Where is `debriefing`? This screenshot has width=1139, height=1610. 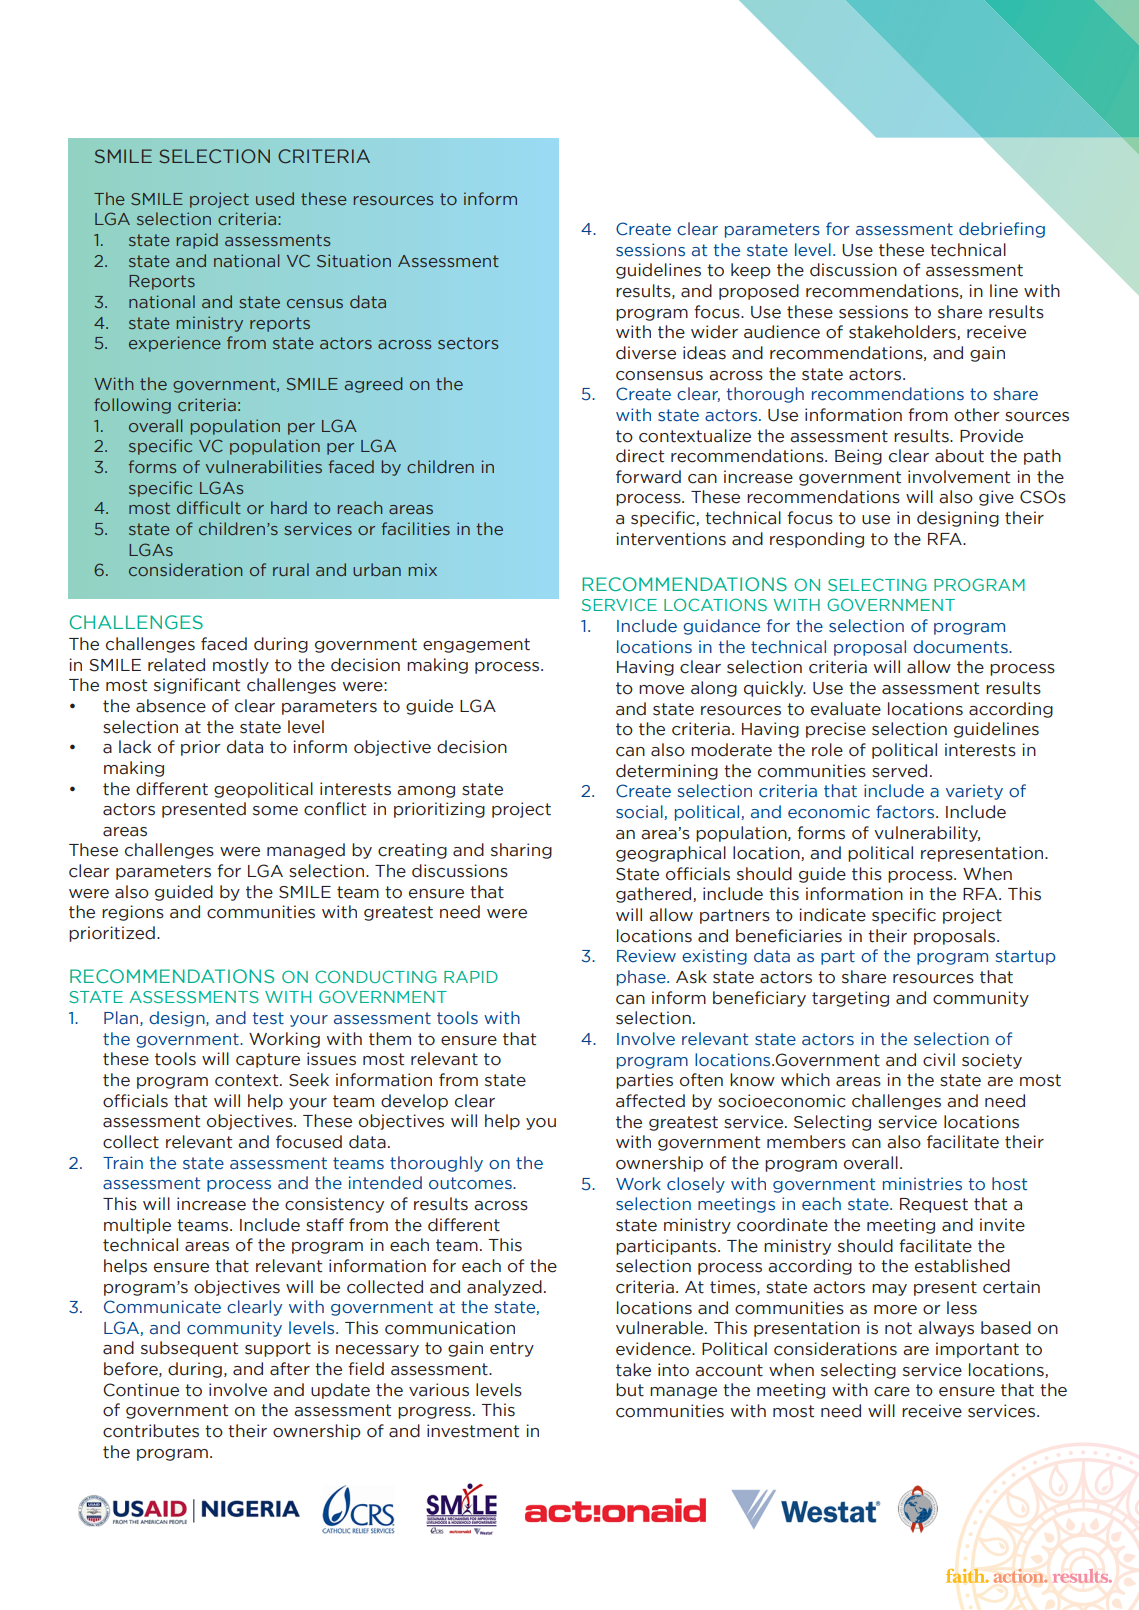
debriefing is located at coordinates (1002, 230).
